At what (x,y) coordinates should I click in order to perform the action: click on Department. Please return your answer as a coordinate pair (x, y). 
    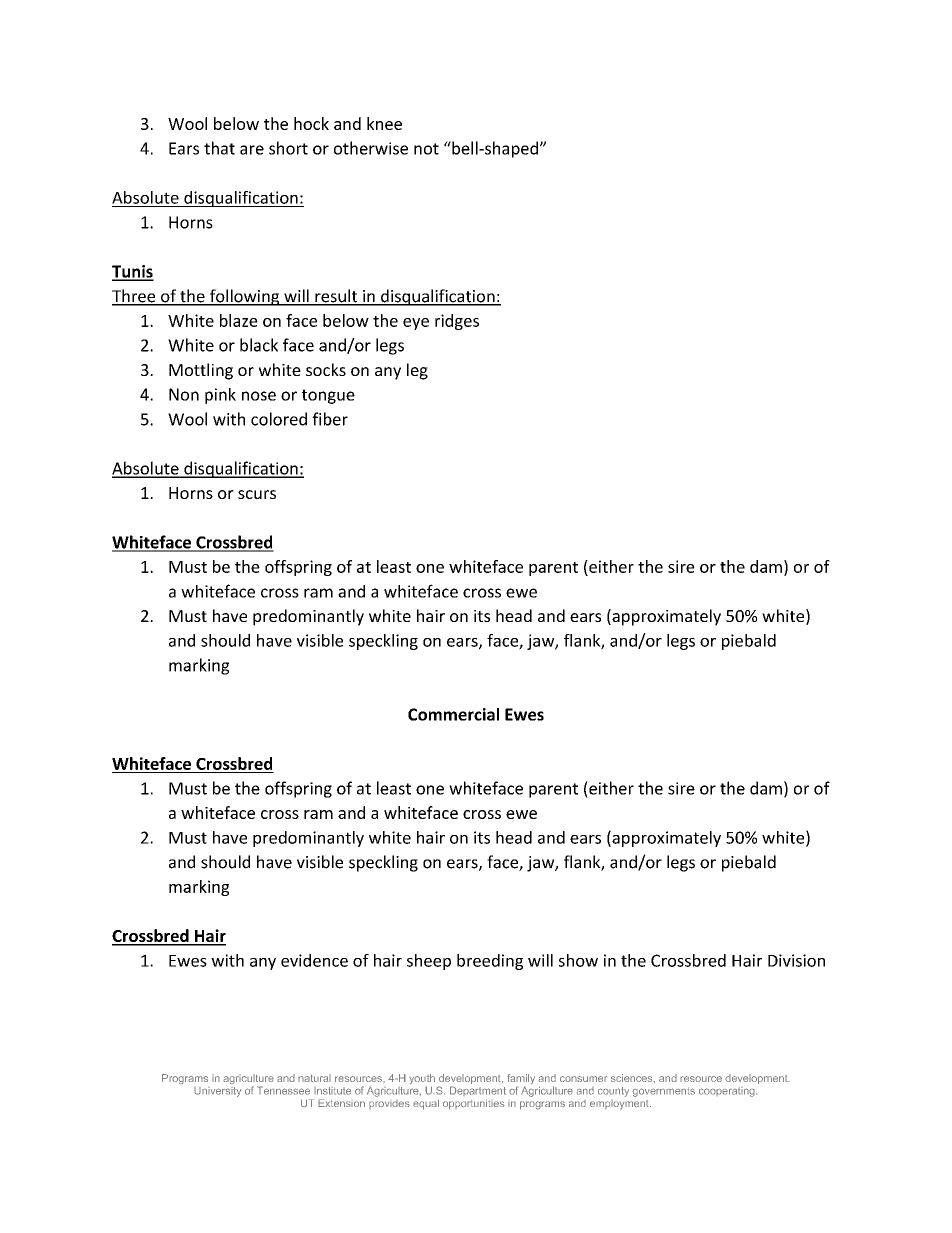
    Looking at the image, I should click on (478, 1091).
